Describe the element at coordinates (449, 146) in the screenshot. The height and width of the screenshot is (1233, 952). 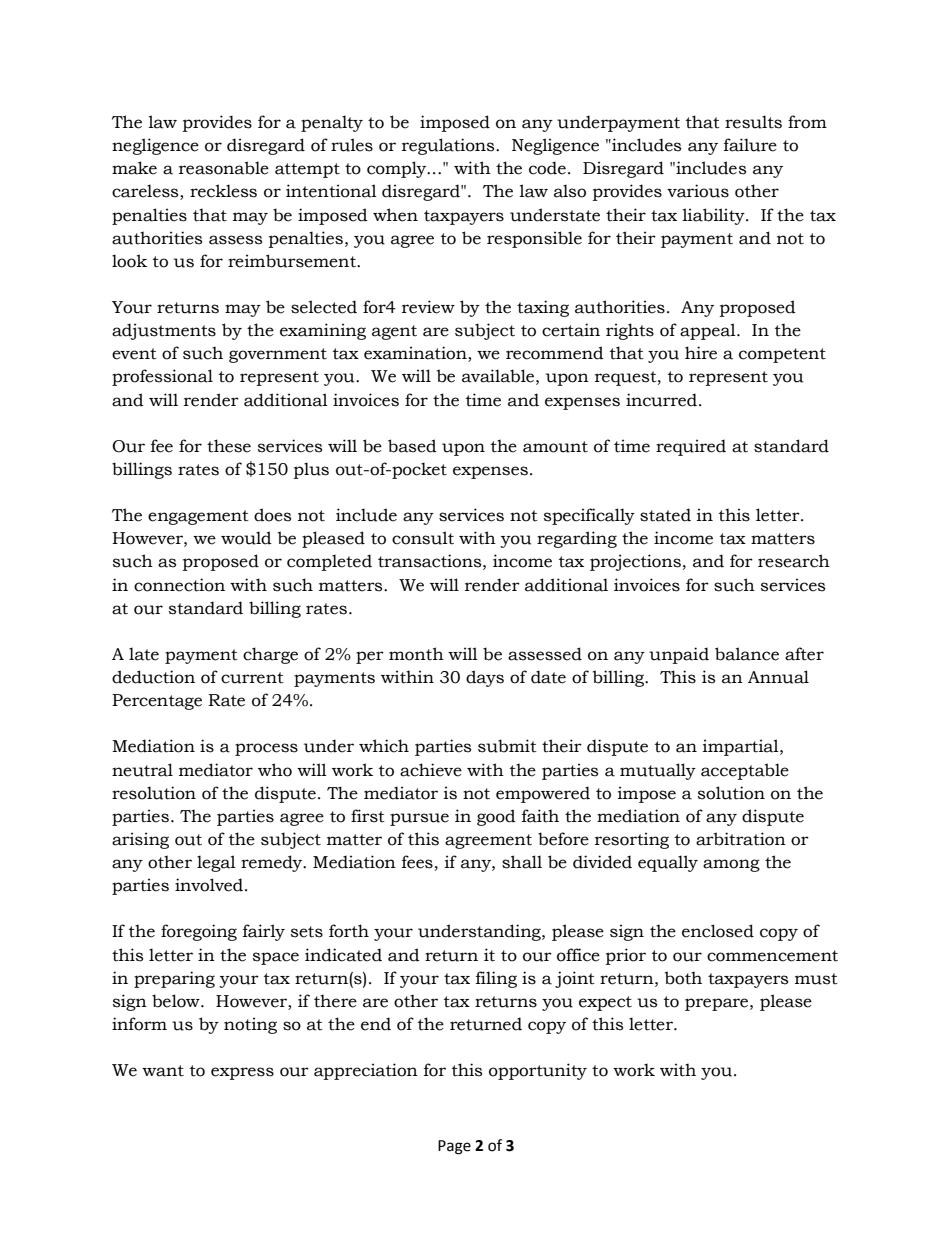
I see `regulations` at that location.
